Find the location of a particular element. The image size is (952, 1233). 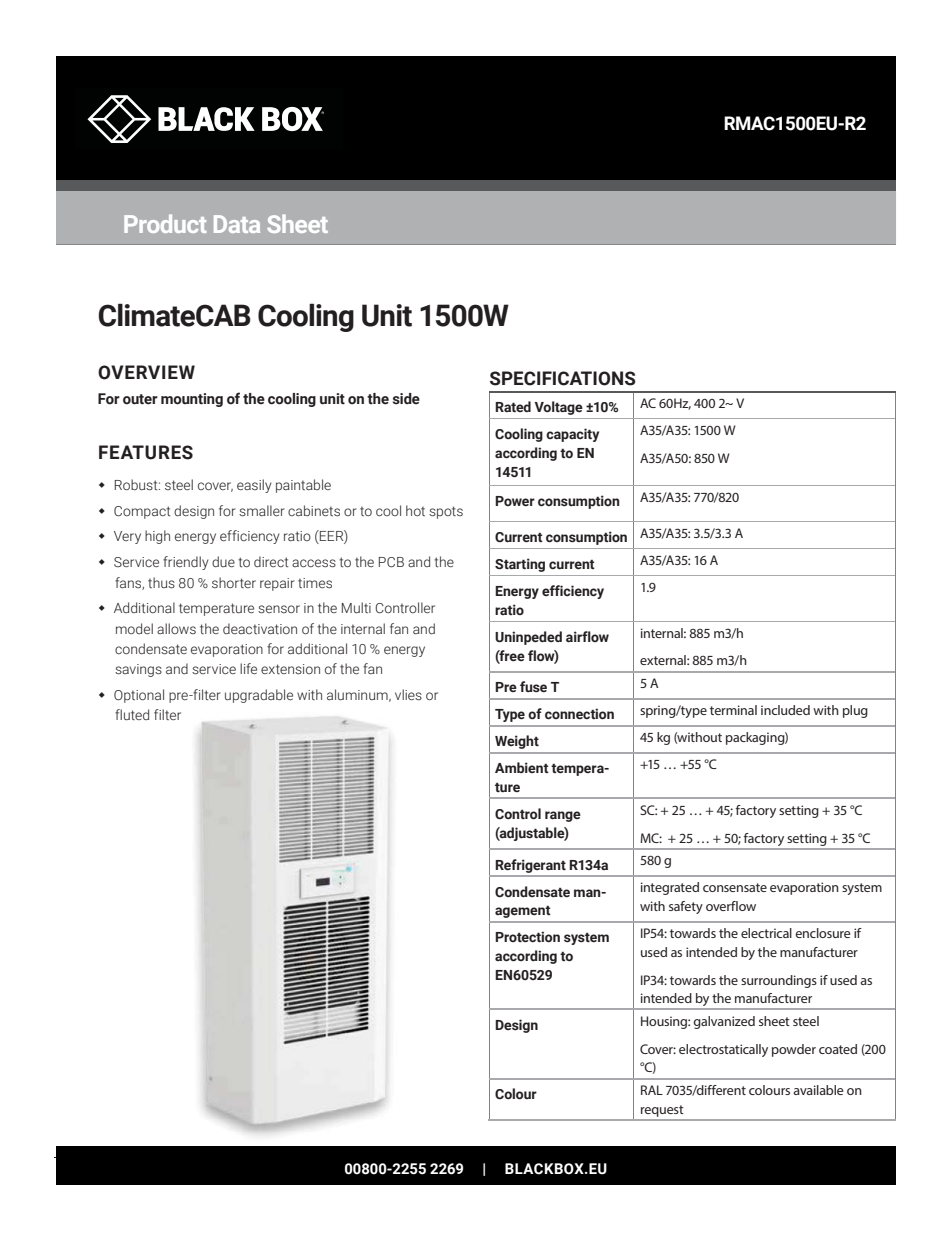

capacity is located at coordinates (572, 435).
